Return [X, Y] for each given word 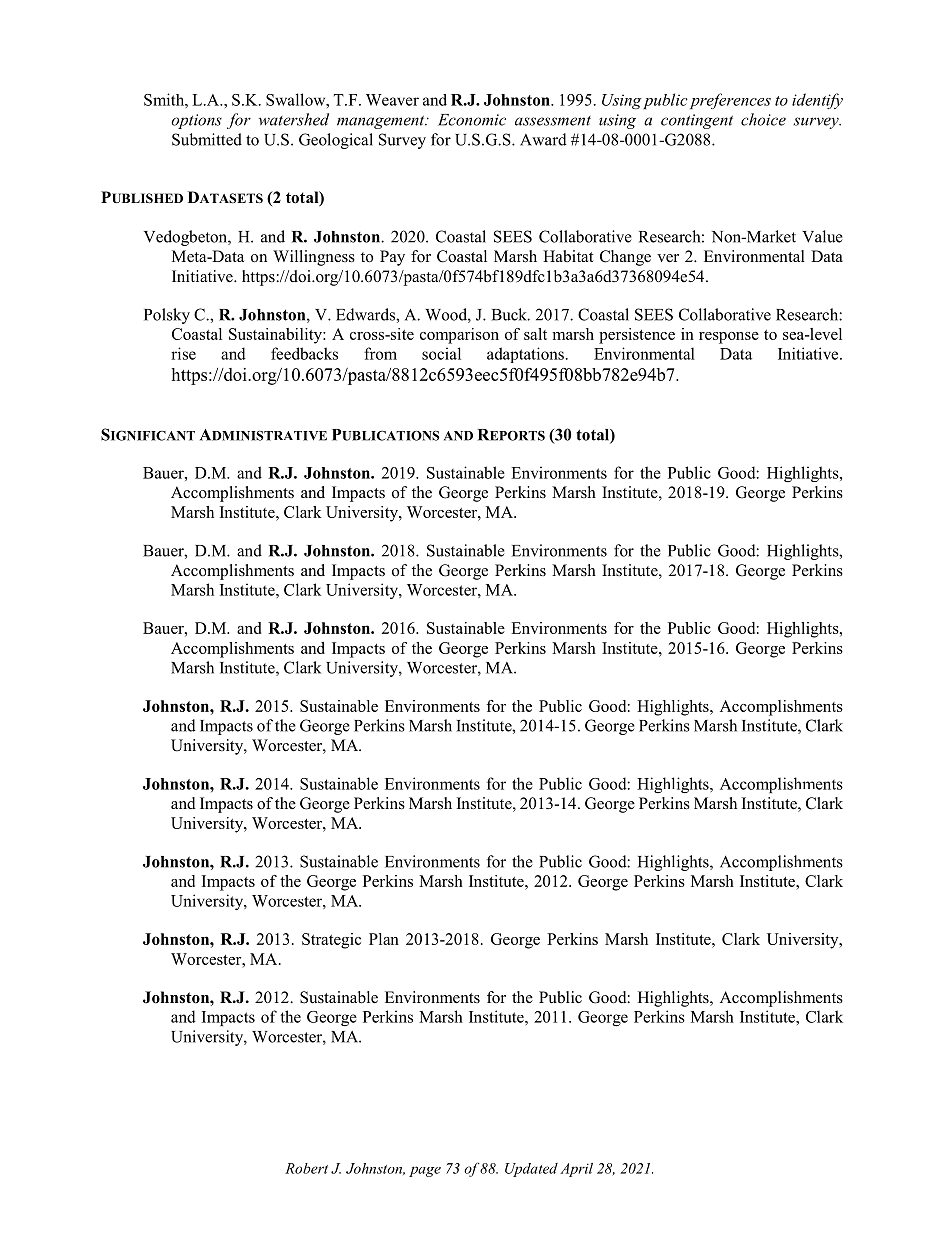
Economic [472, 120]
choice [763, 119]
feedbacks [304, 353]
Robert [306, 1168]
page [425, 1171]
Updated [531, 1170]
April [576, 1170]
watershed [294, 119]
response [729, 338]
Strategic [331, 941]
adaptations [525, 355]
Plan [384, 939]
